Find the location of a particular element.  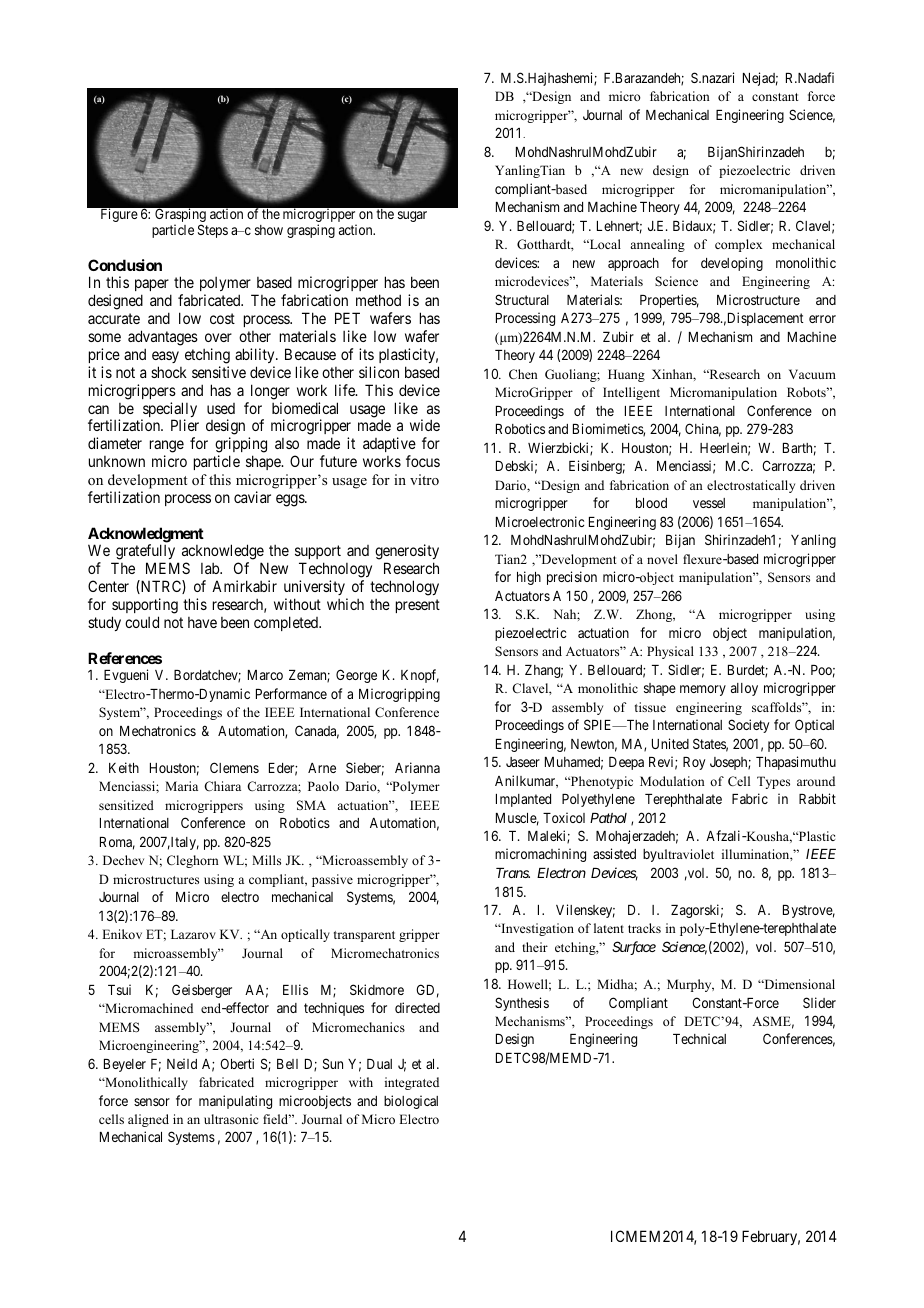

Acknowledgment is located at coordinates (146, 536).
